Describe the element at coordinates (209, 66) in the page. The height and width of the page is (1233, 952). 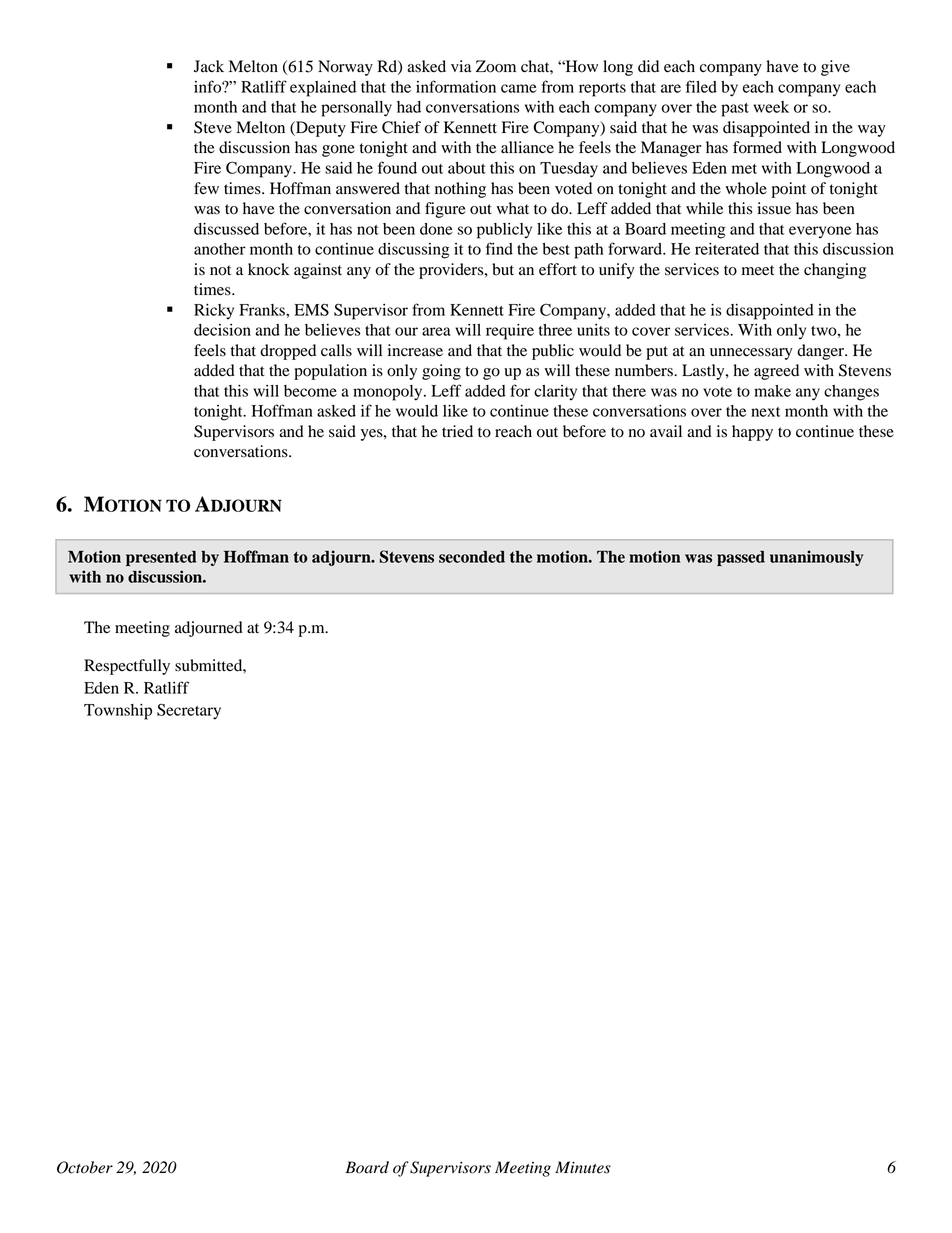
I see `Jack` at that location.
